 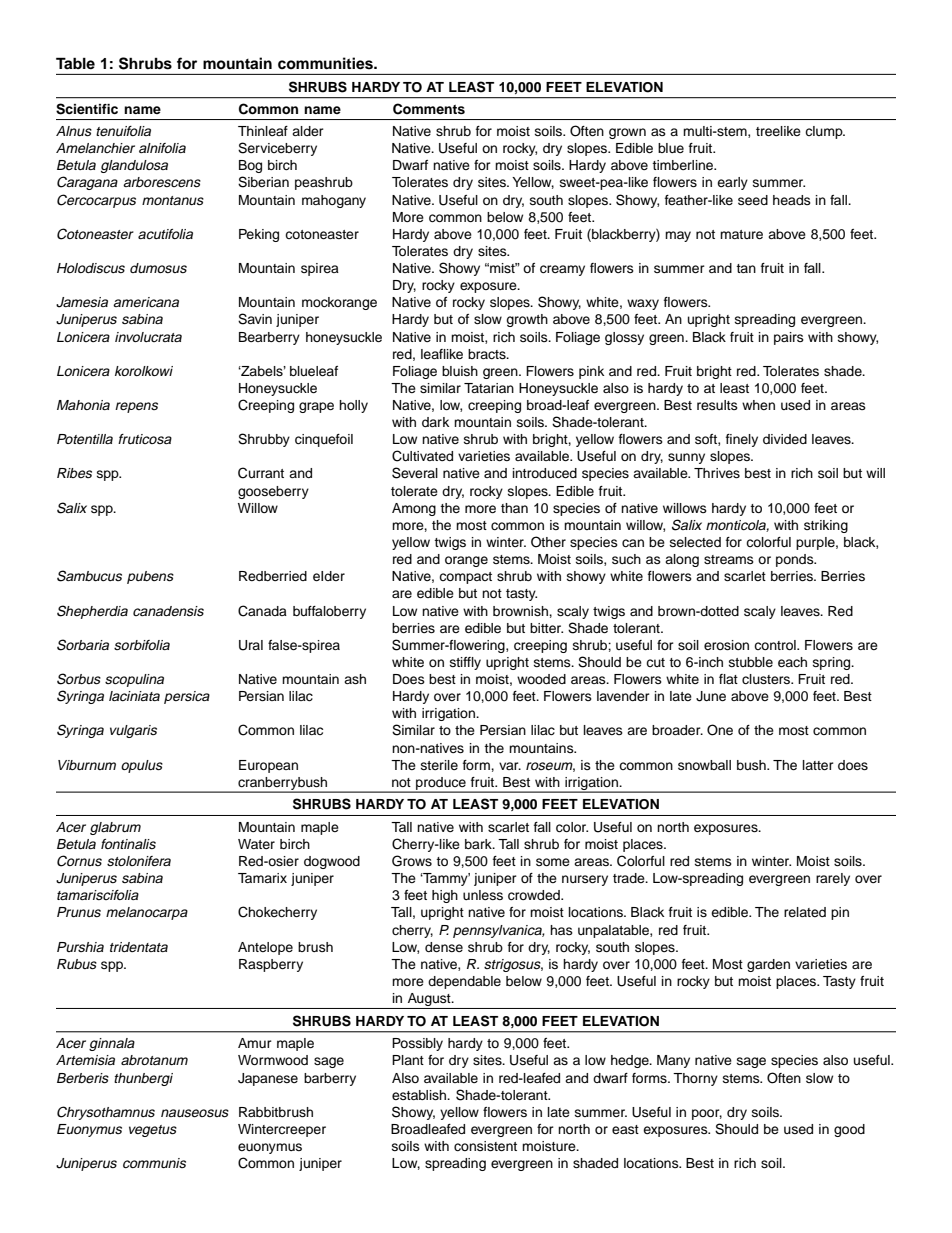 What do you see at coordinates (422, 456) in the screenshot?
I see `Cultivated` at bounding box center [422, 456].
